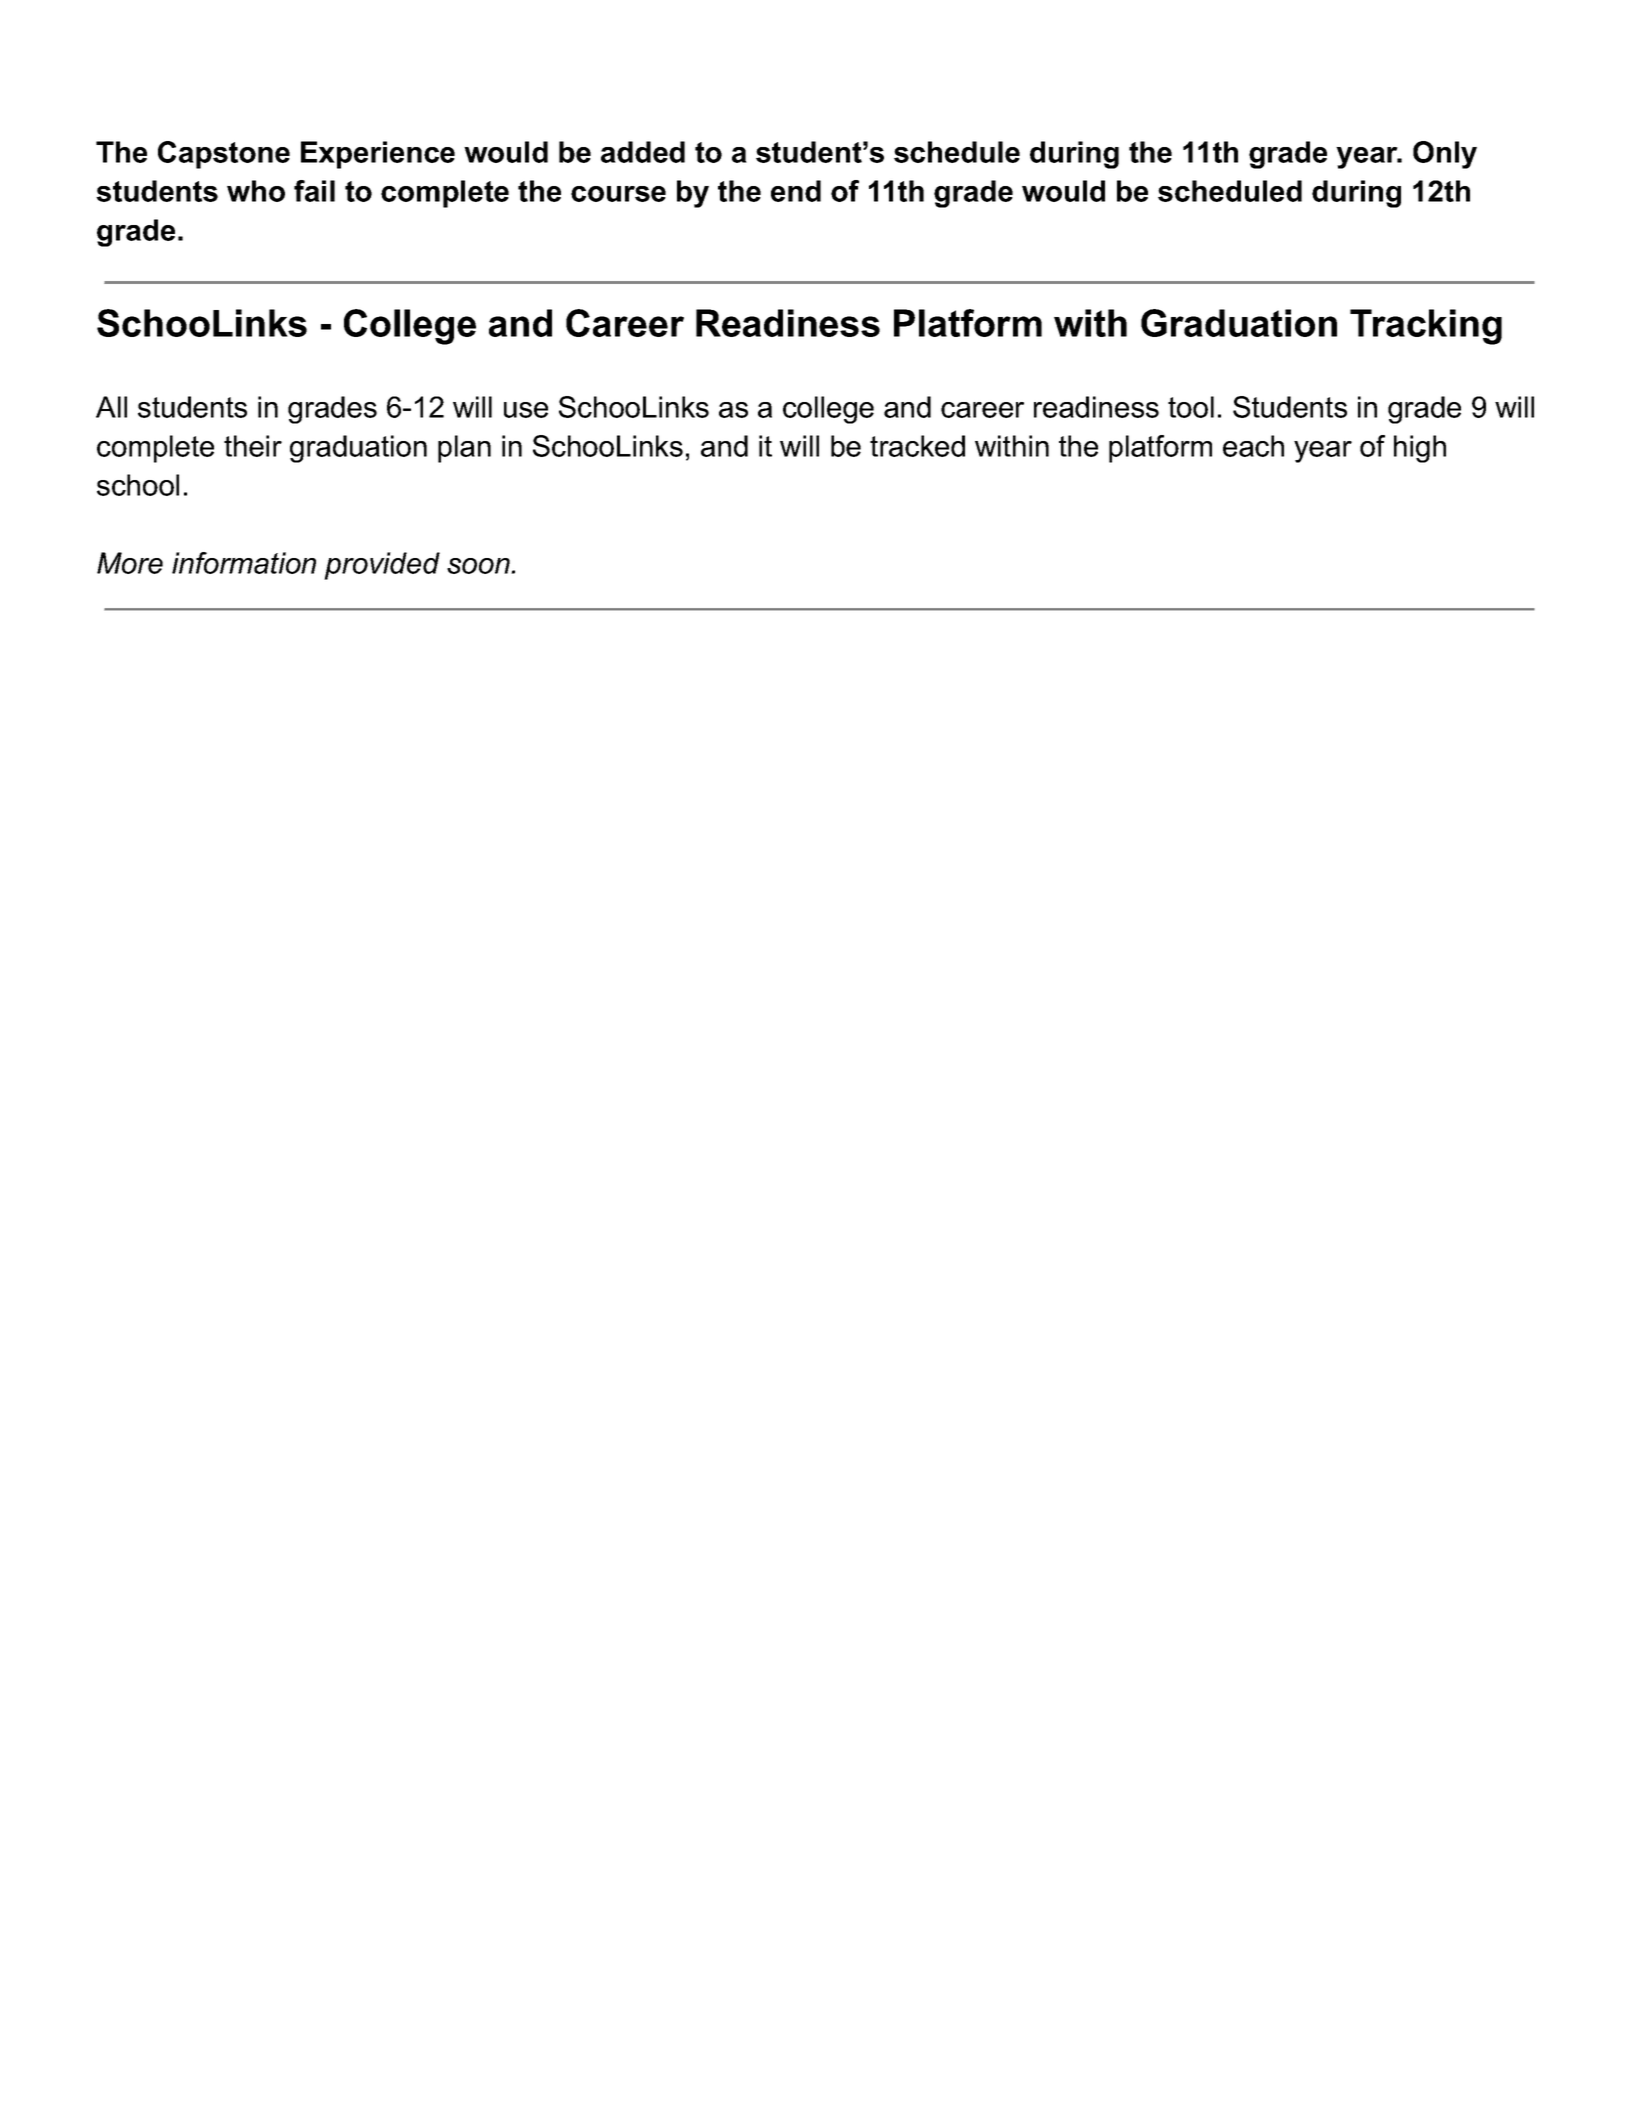  I want to click on end, so click(796, 191).
